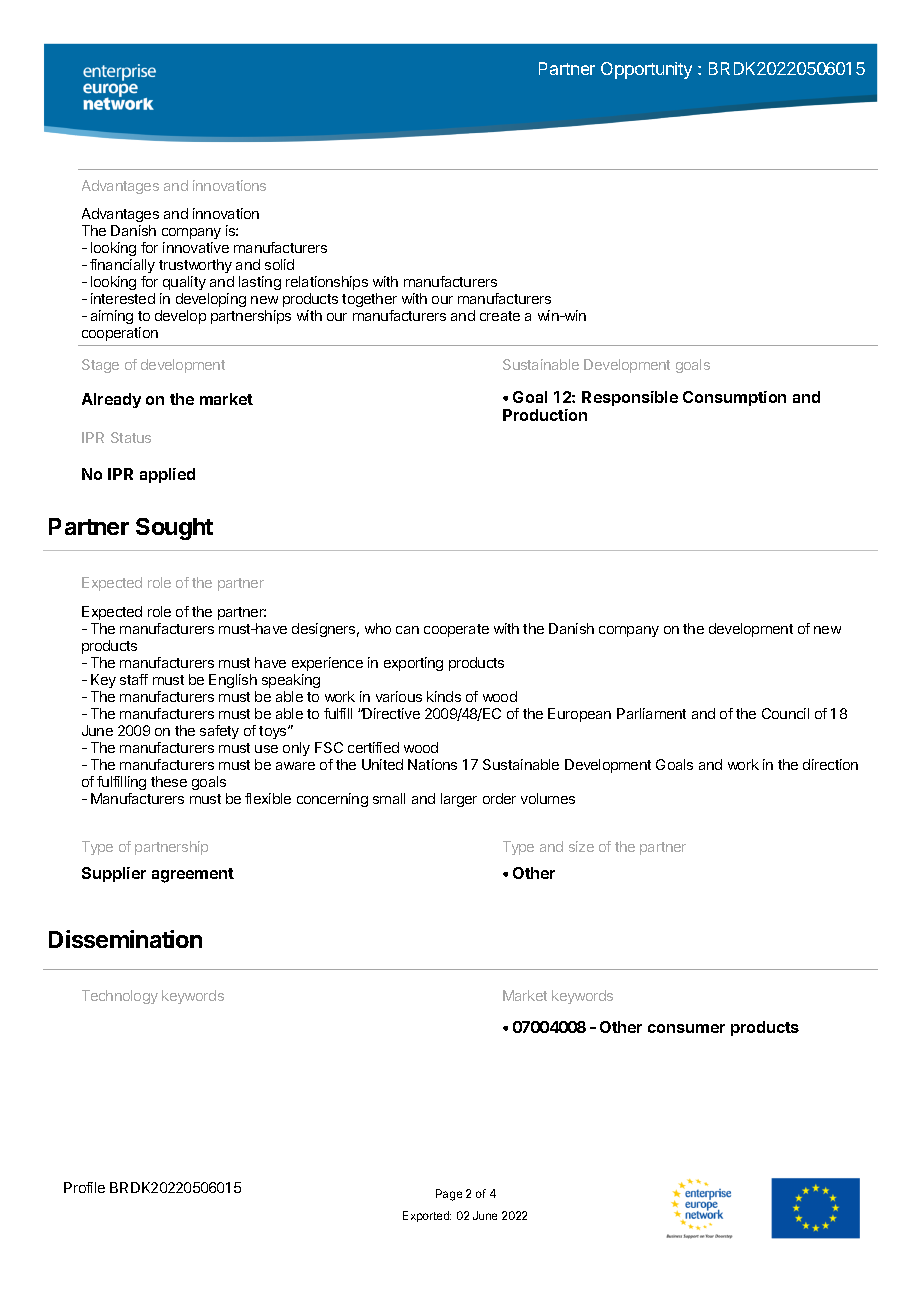 The width and height of the screenshot is (921, 1316). Describe the element at coordinates (134, 679) in the screenshot. I see `staff` at that location.
